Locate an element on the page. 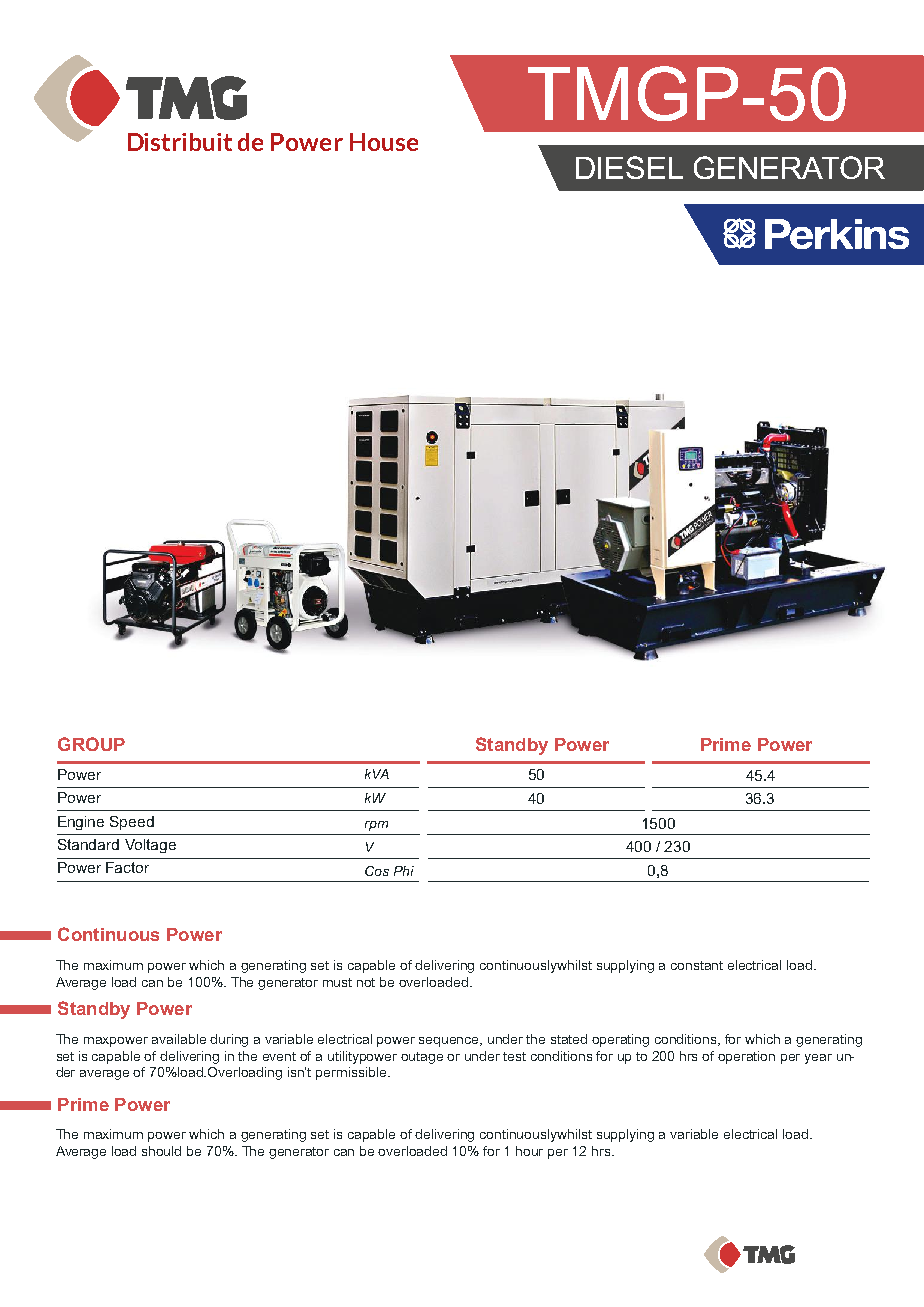 The image size is (924, 1307). rpm is located at coordinates (376, 826).
